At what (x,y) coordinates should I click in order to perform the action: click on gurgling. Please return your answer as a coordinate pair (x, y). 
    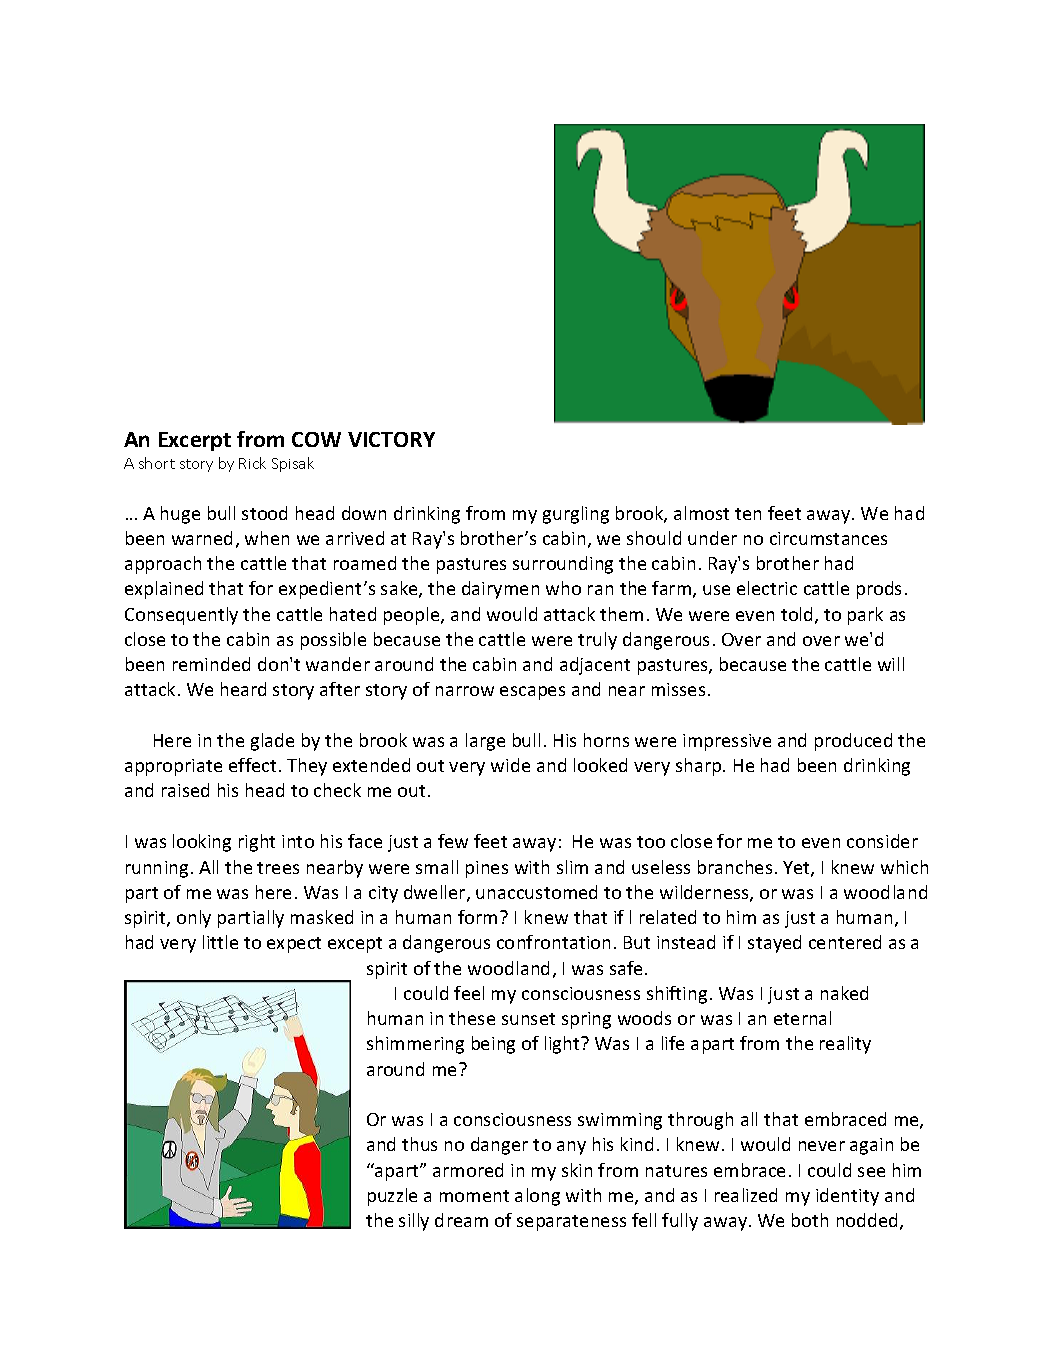
    Looking at the image, I should click on (576, 515).
